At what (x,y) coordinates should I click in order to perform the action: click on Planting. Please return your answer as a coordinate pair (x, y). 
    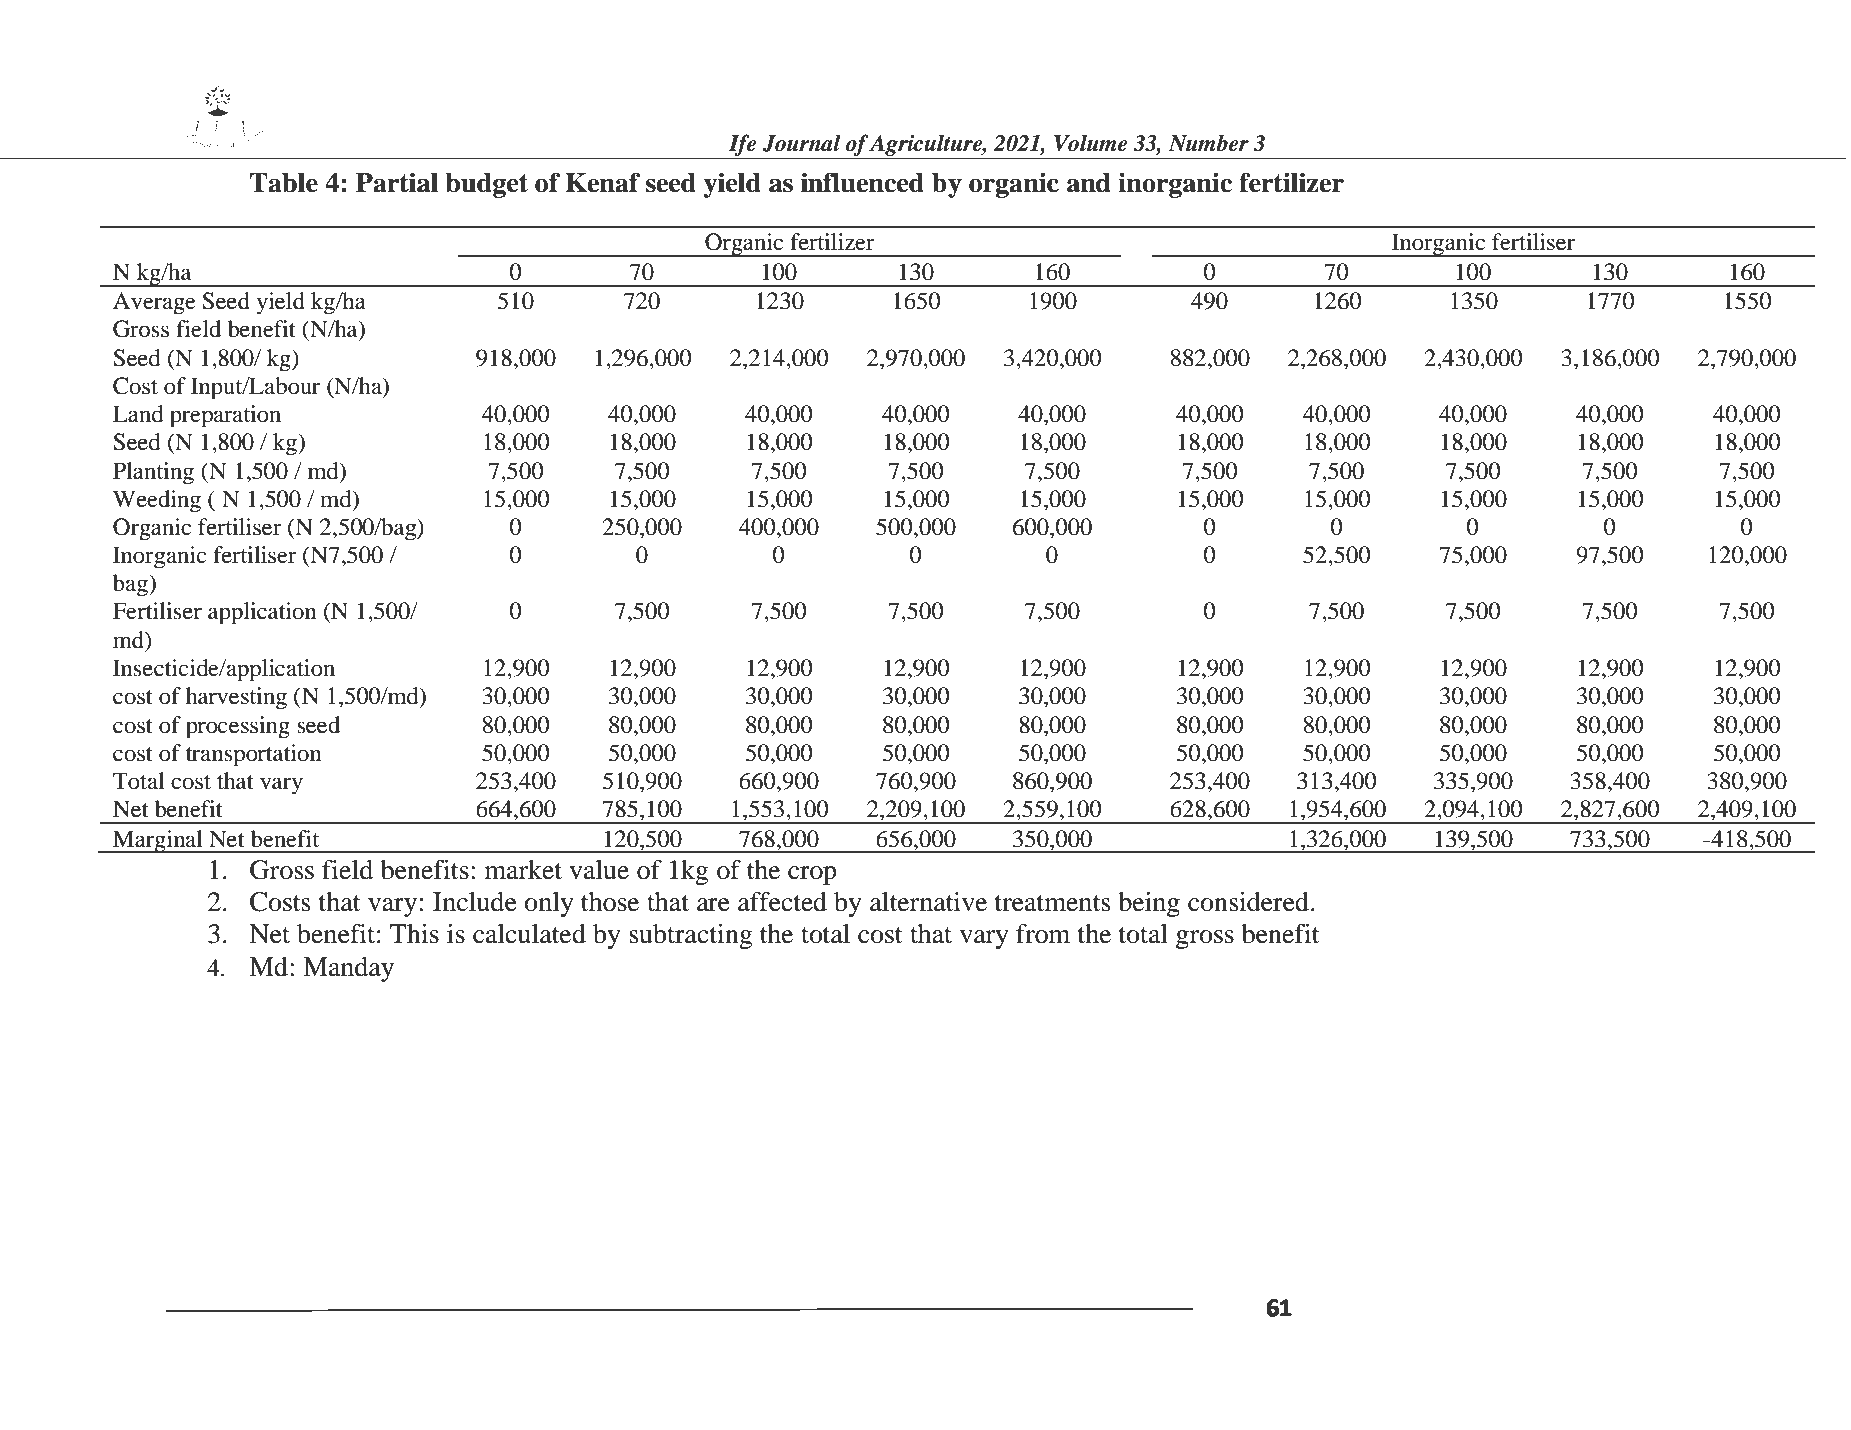
    Looking at the image, I should click on (153, 473).
